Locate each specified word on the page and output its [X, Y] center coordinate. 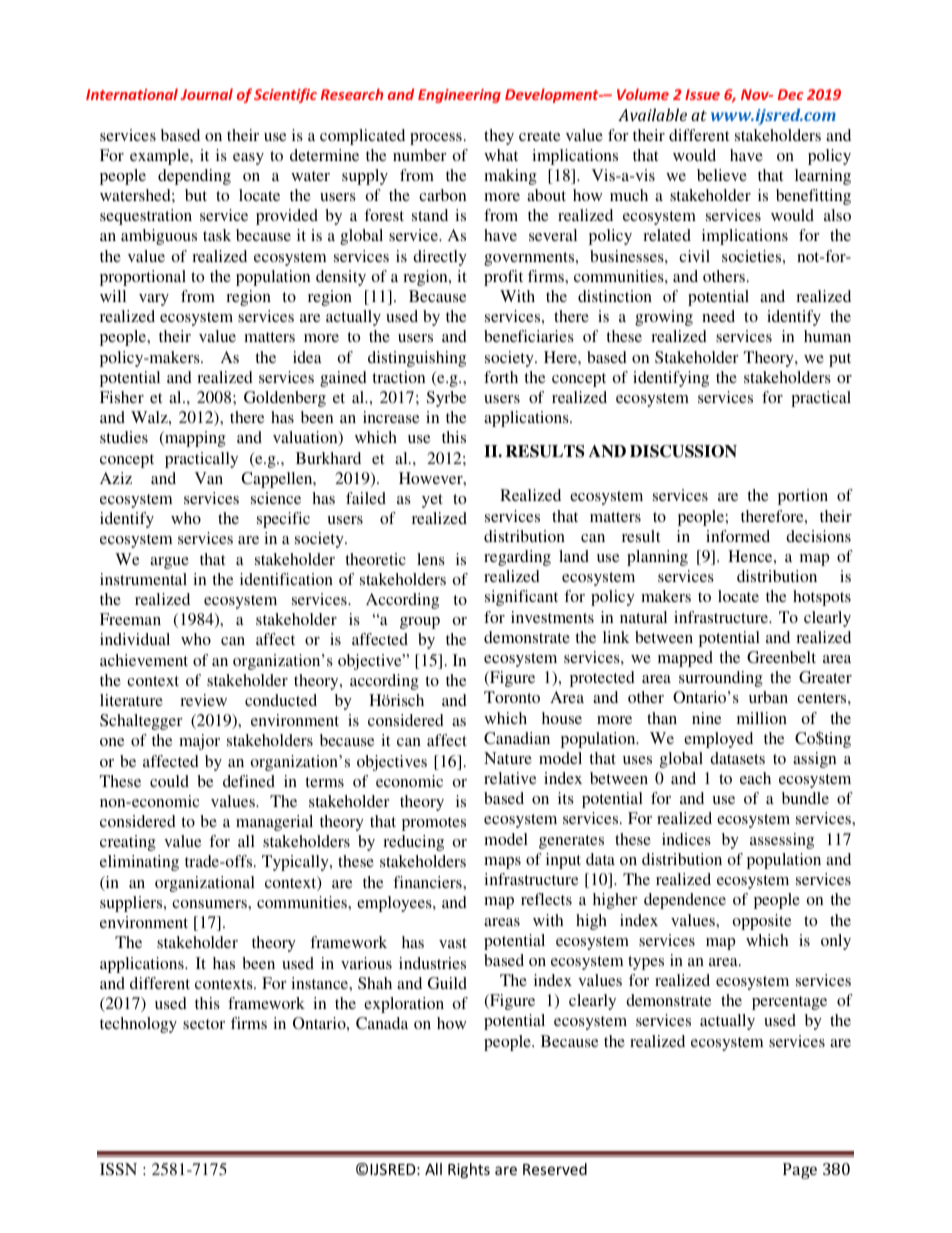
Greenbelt [781, 657]
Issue [702, 94]
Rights [469, 1170]
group [420, 623]
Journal [207, 94]
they [499, 137]
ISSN [118, 1169]
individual [135, 639]
